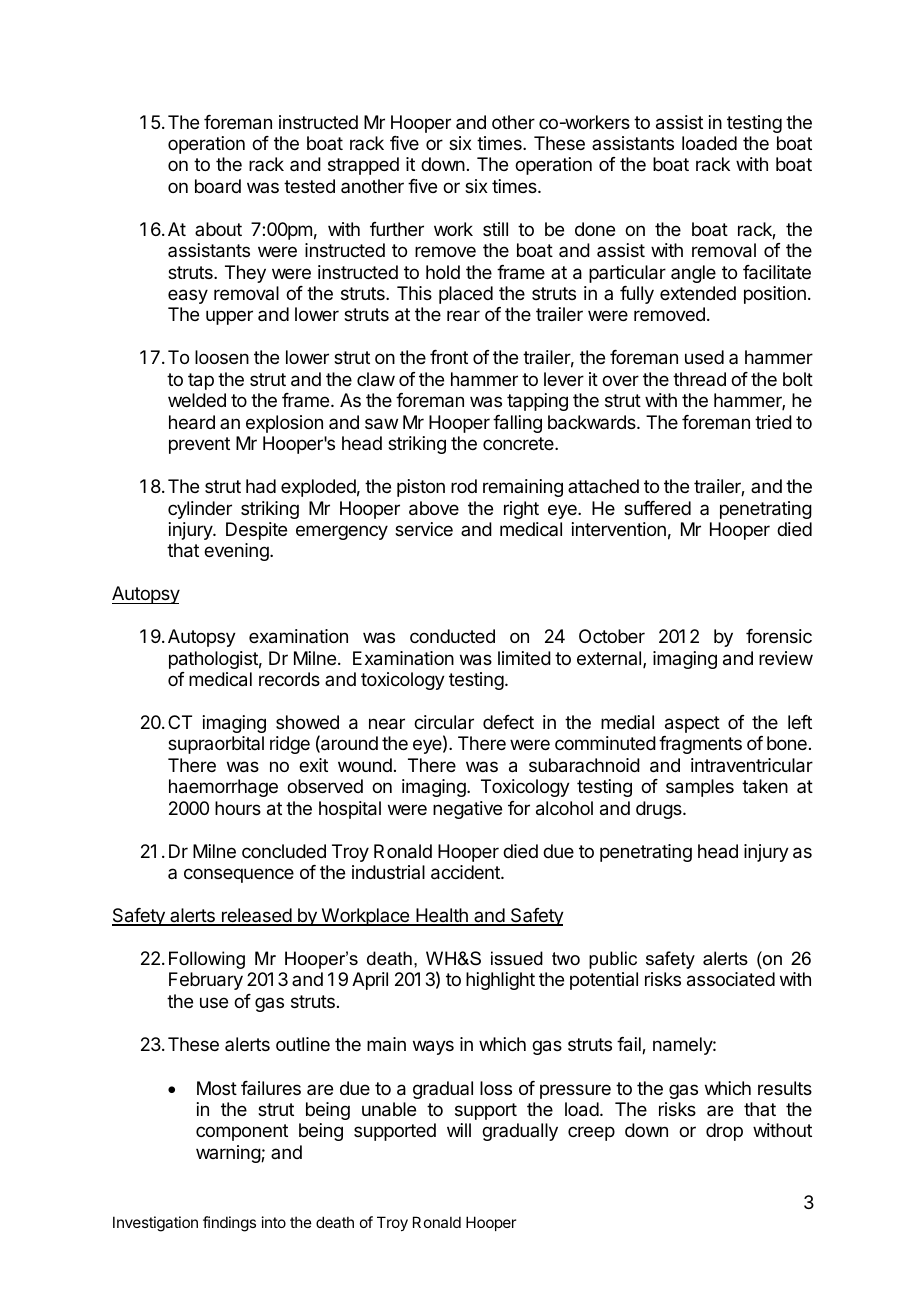 This page has height=1308, width=924. Describe the element at coordinates (495, 229) in the page. I see `still` at that location.
